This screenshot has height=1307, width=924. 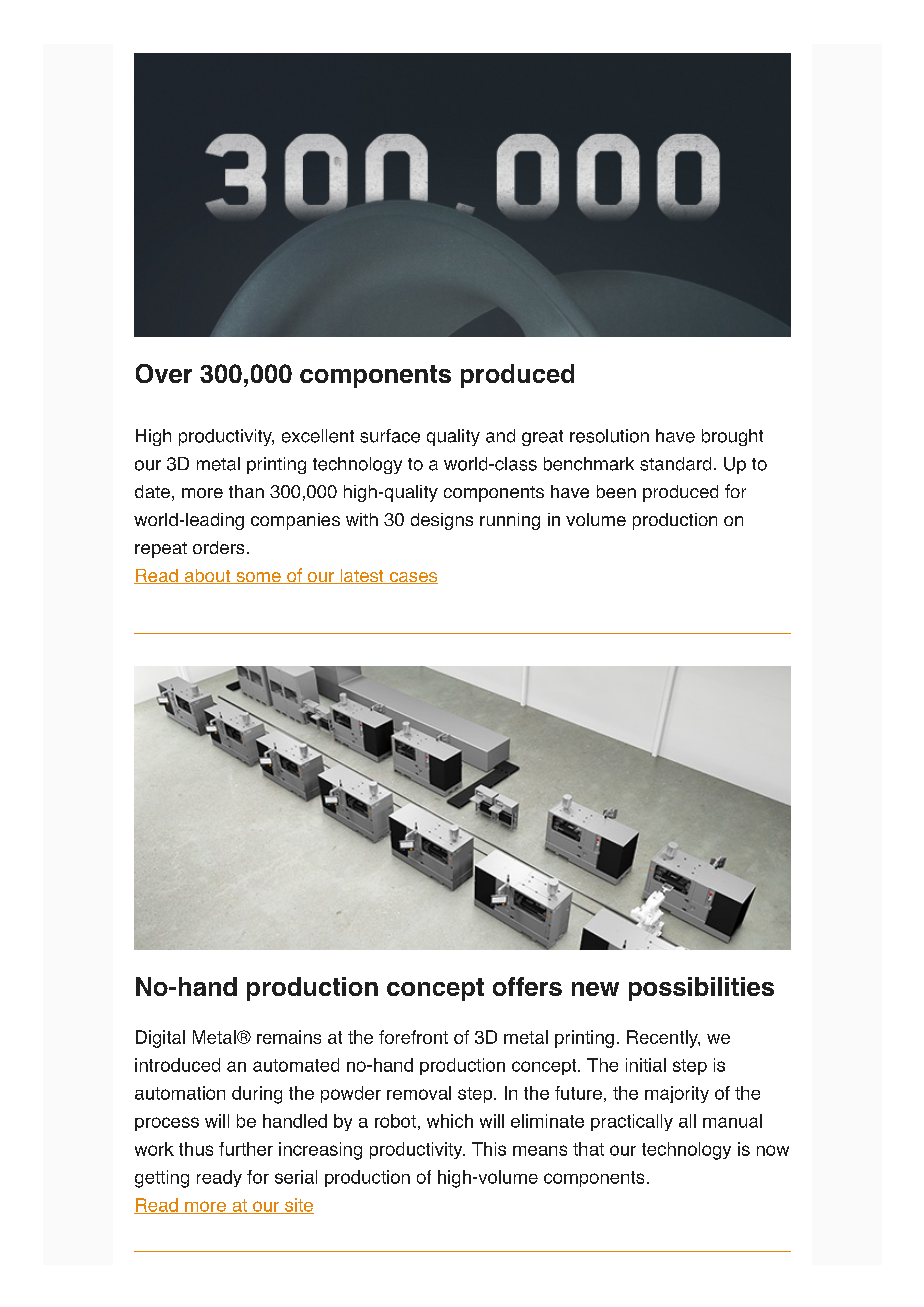 I want to click on surface, so click(x=390, y=436).
